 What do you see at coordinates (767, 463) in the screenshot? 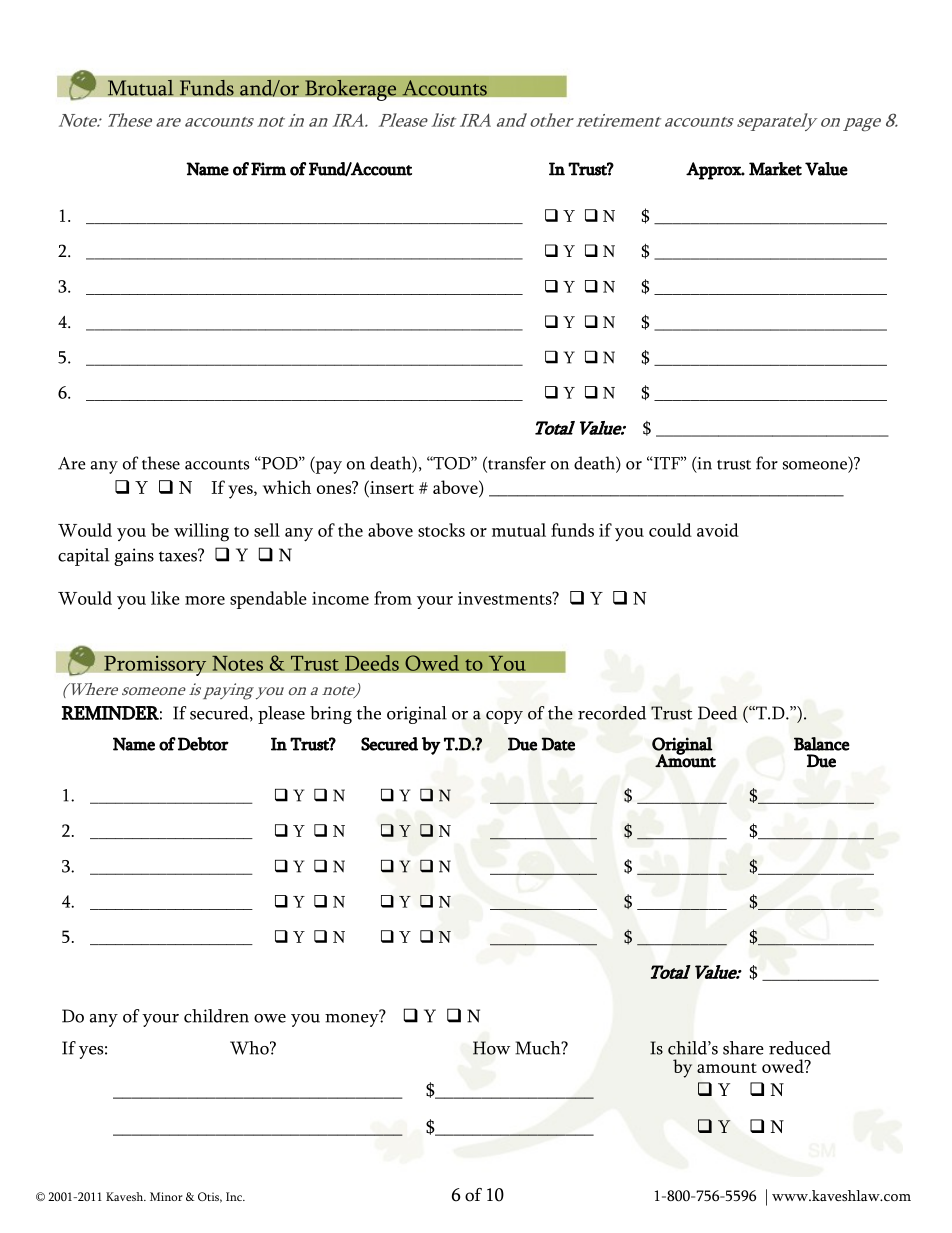
I see `for` at bounding box center [767, 463].
